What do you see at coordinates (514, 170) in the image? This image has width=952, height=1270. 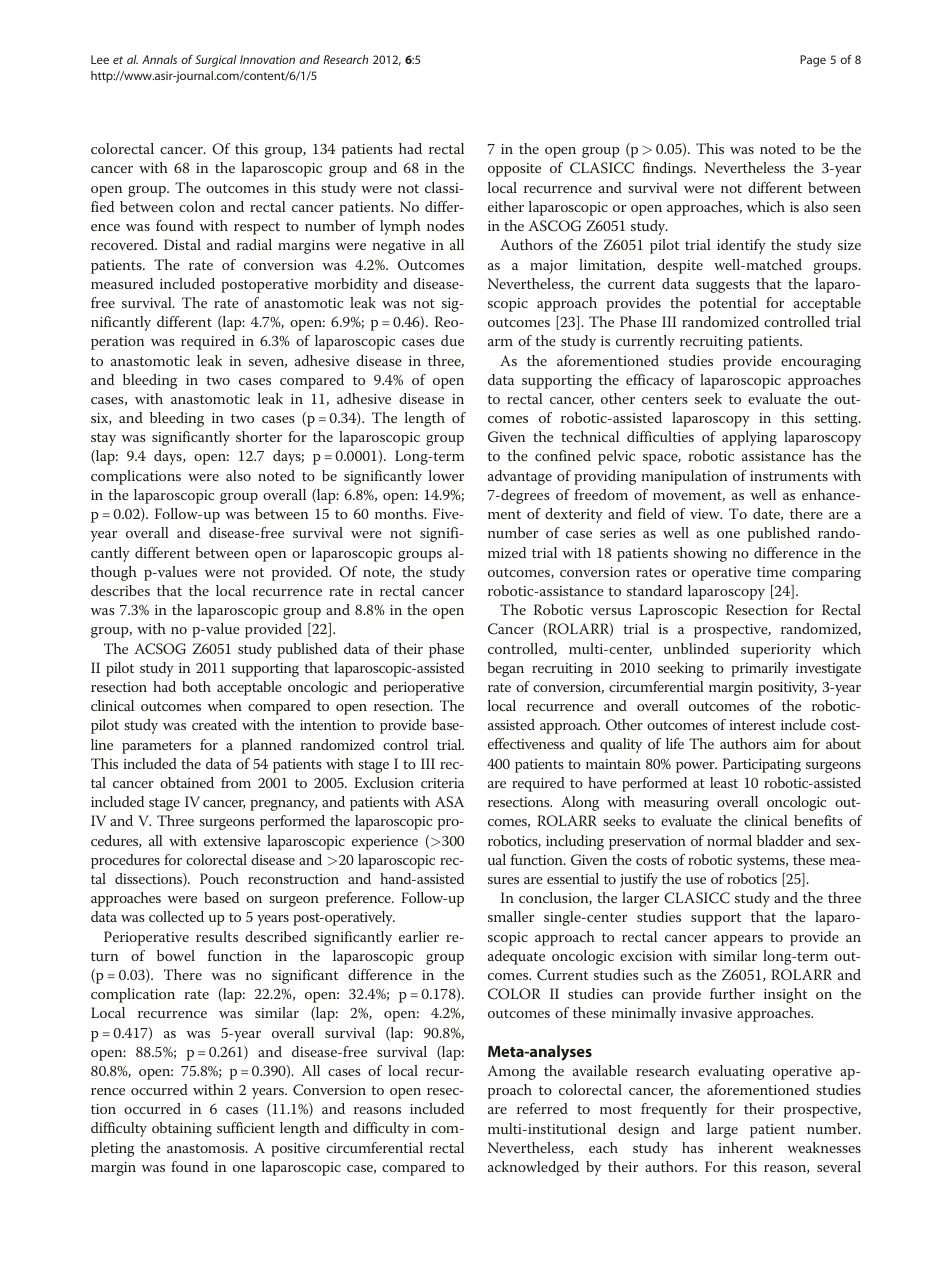 I see `opposite` at bounding box center [514, 170].
